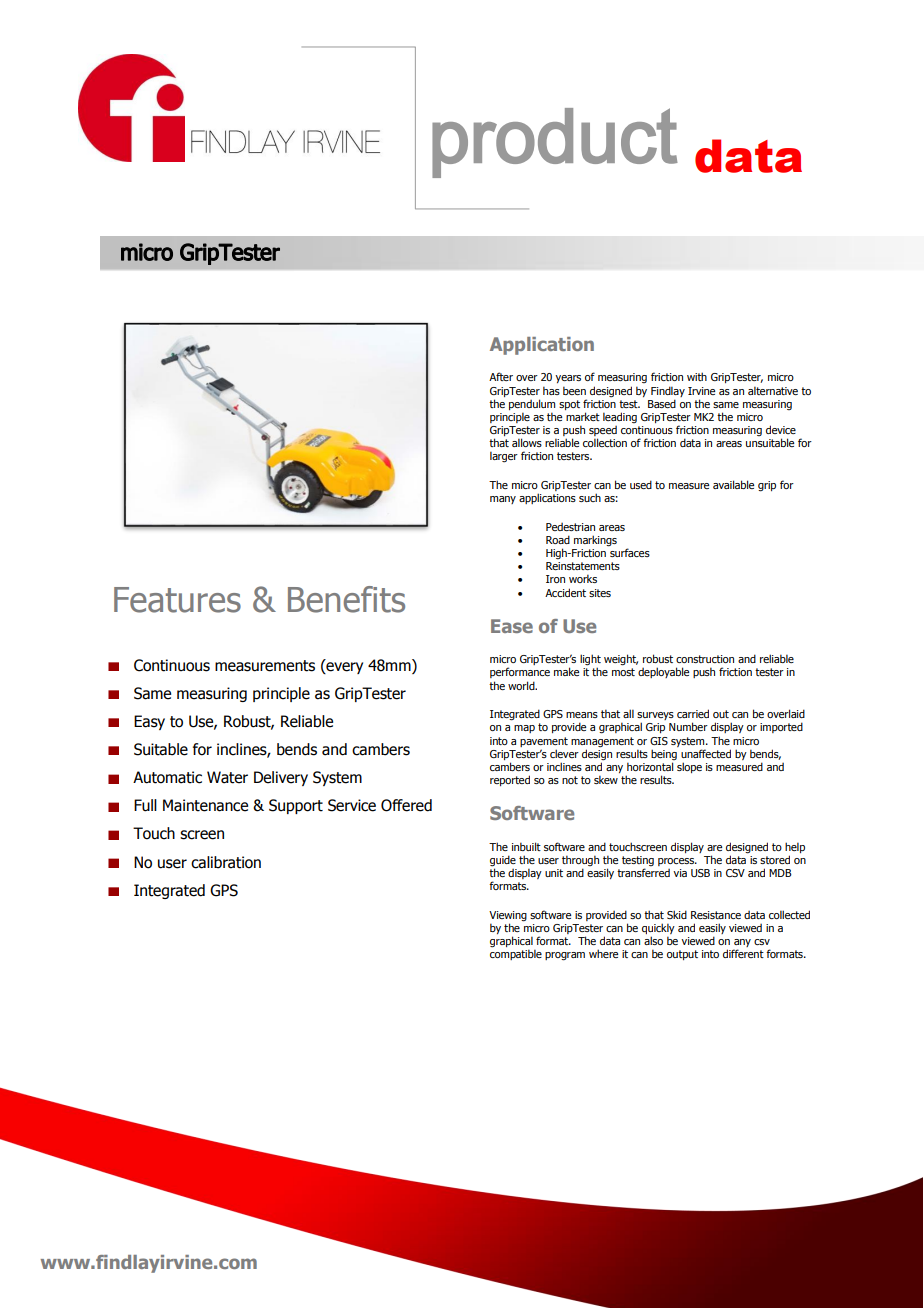  I want to click on alternative, so click(773, 390).
